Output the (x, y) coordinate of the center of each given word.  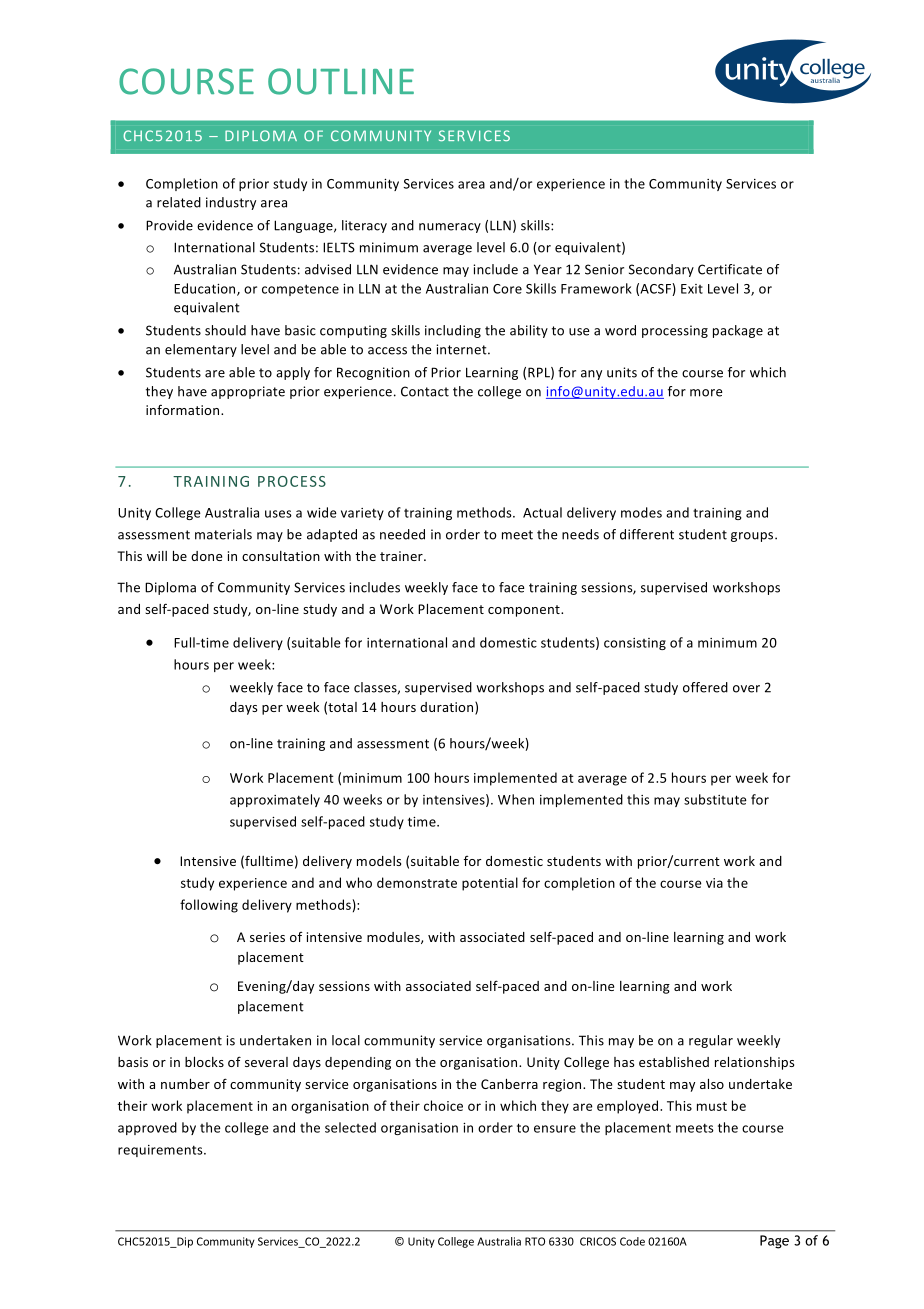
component (525, 611)
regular (711, 1041)
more (706, 393)
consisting (635, 644)
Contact (425, 391)
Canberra (509, 1084)
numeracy (450, 228)
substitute (715, 799)
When (516, 799)
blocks (204, 1062)
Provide (169, 225)
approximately (275, 800)
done (206, 556)
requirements (161, 1151)
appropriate (248, 392)
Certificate (730, 269)
